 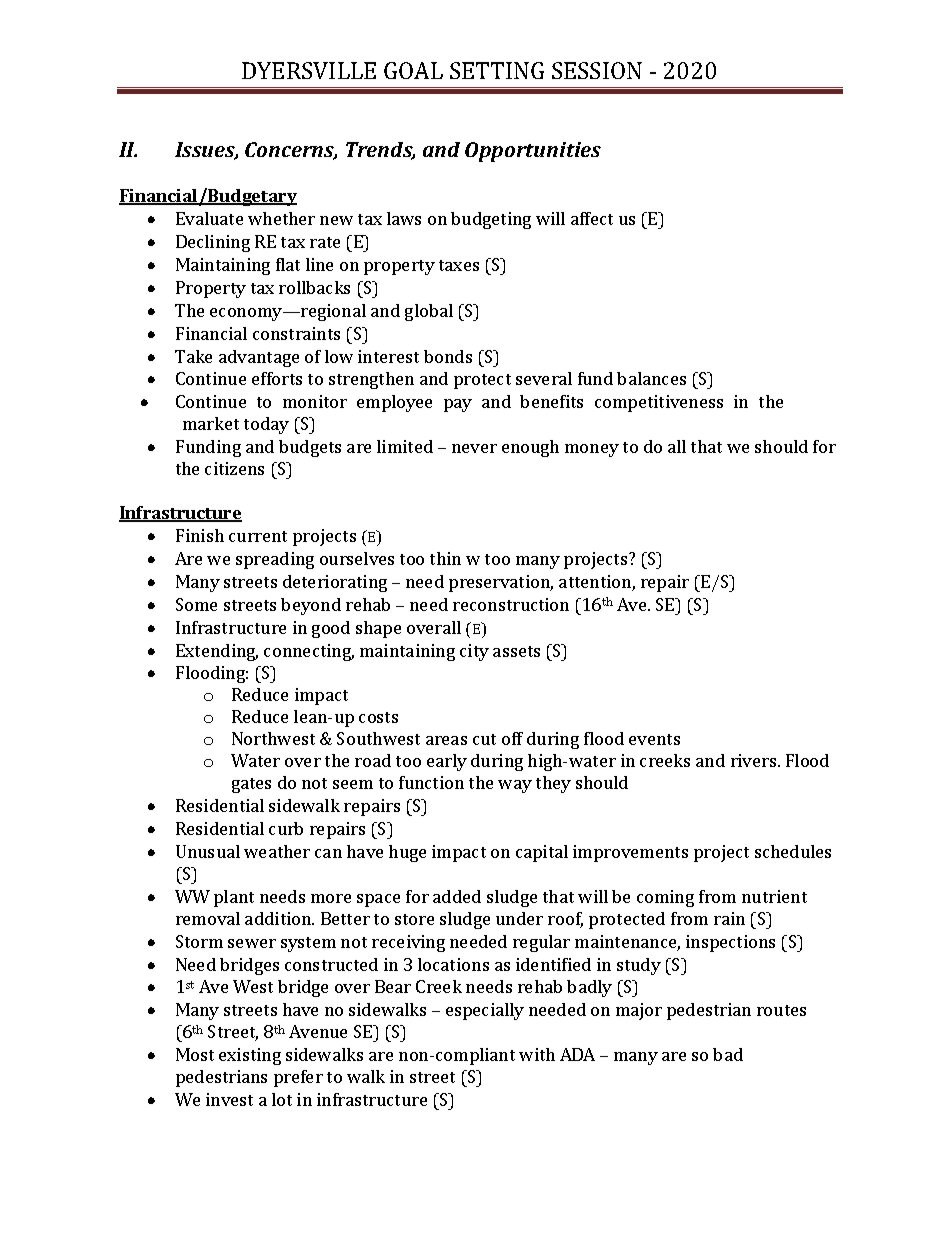 What do you see at coordinates (781, 1010) in the document?
I see `routes` at bounding box center [781, 1010].
